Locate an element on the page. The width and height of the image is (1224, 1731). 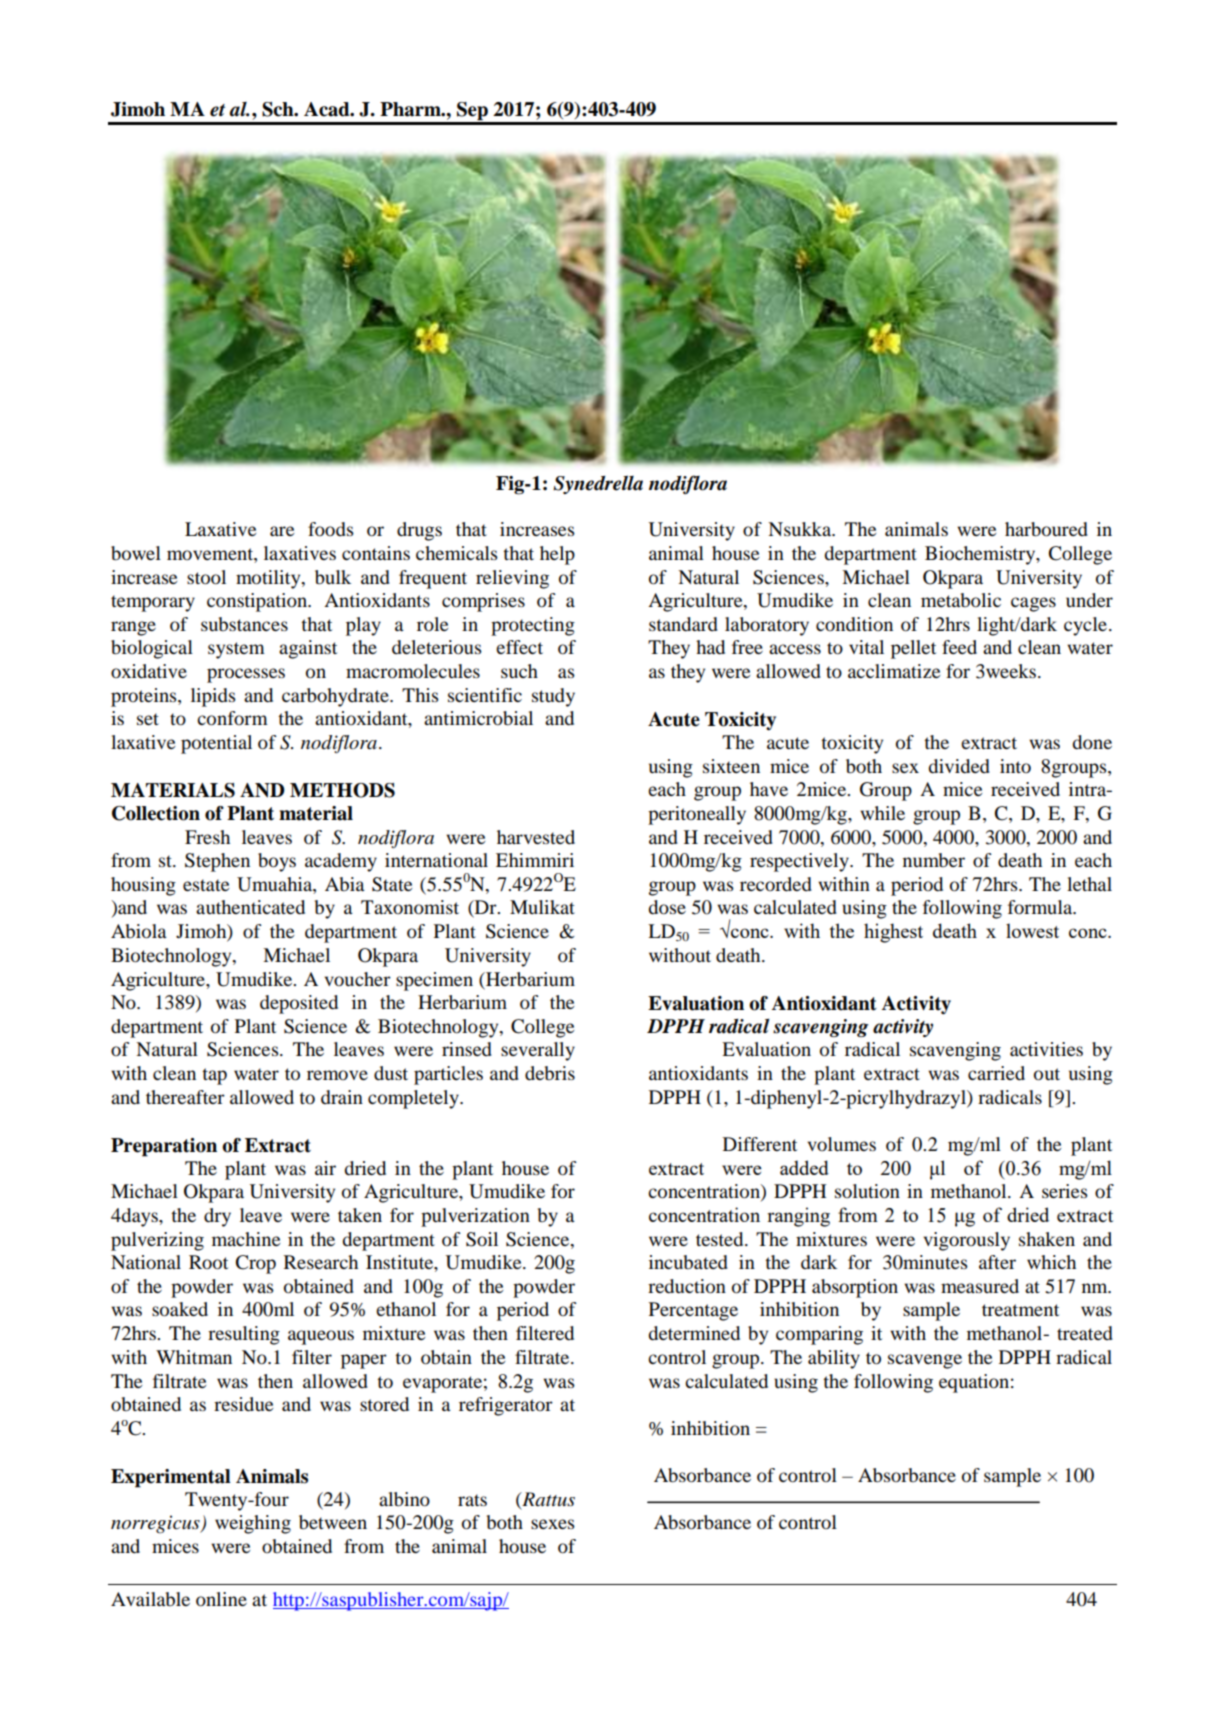
debris is located at coordinates (550, 1073).
